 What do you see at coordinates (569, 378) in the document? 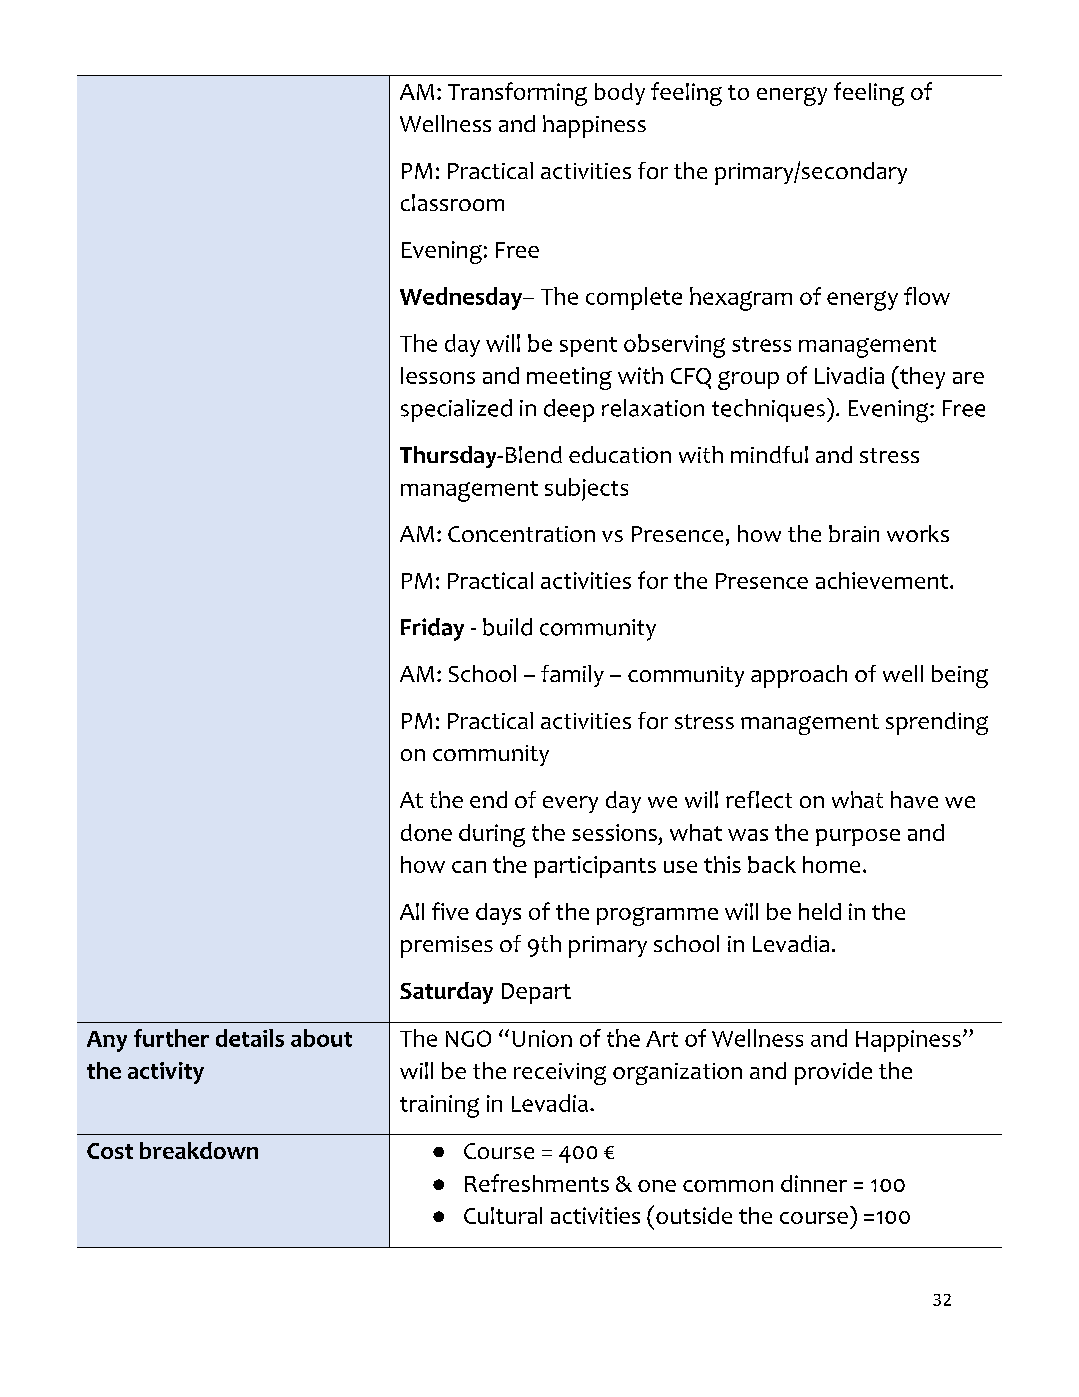
I see `meeting` at bounding box center [569, 378].
